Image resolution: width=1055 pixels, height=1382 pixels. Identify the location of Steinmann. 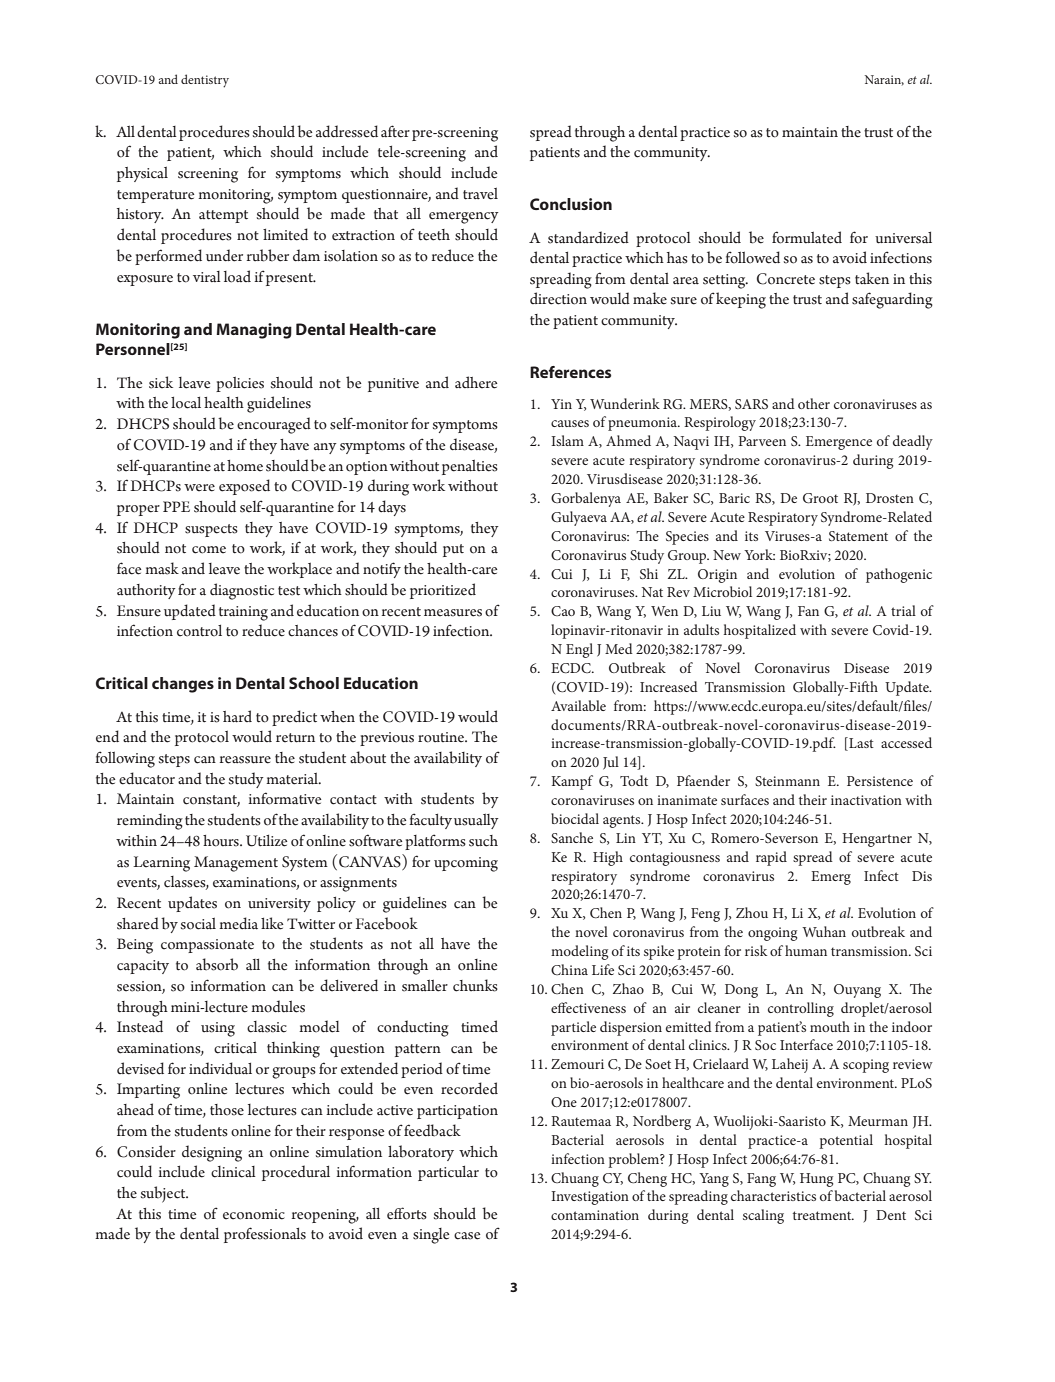
(787, 781).
